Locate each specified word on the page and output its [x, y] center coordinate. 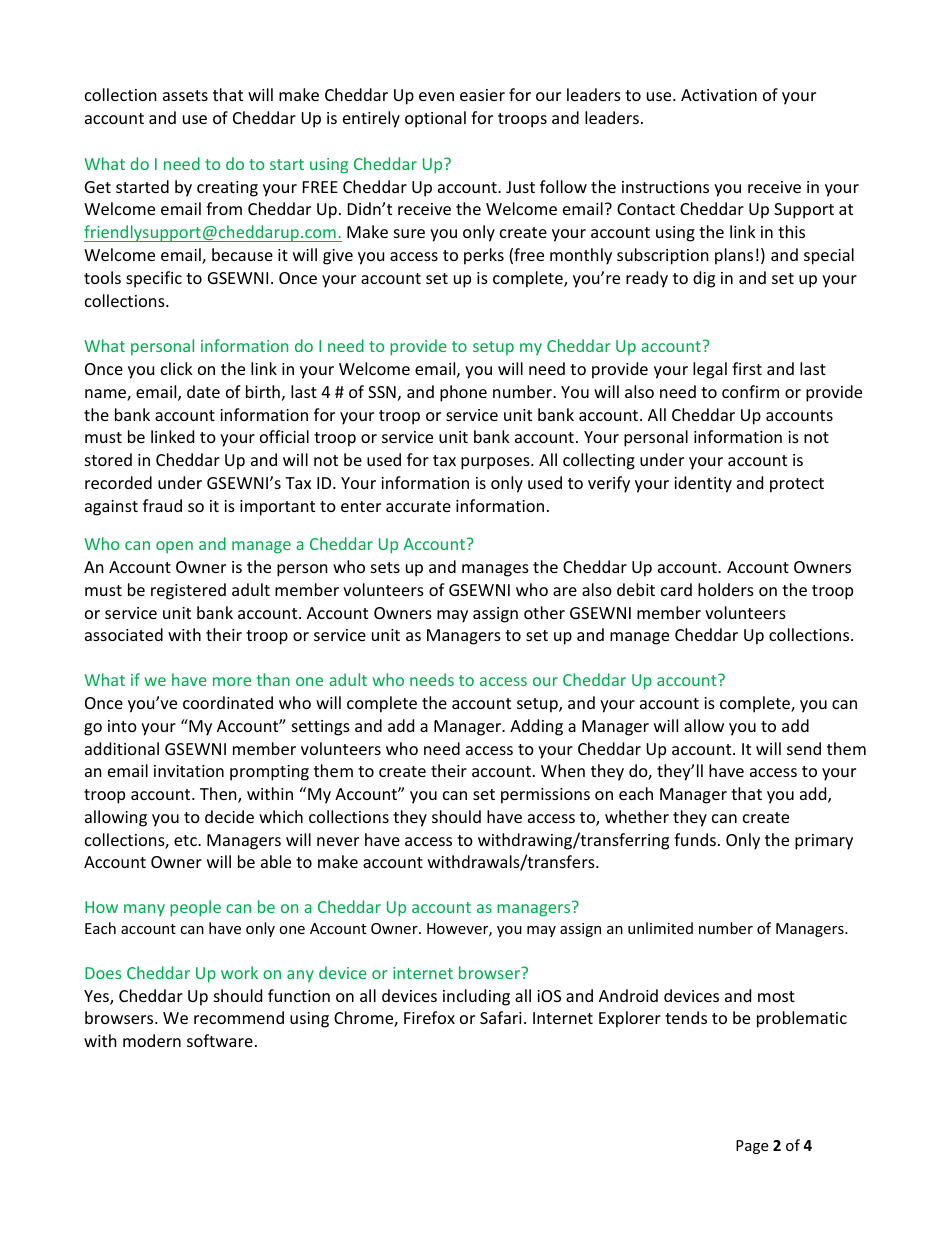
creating [227, 189]
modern [152, 1040]
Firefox [429, 1017]
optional [435, 119]
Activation [719, 95]
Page [752, 1147]
